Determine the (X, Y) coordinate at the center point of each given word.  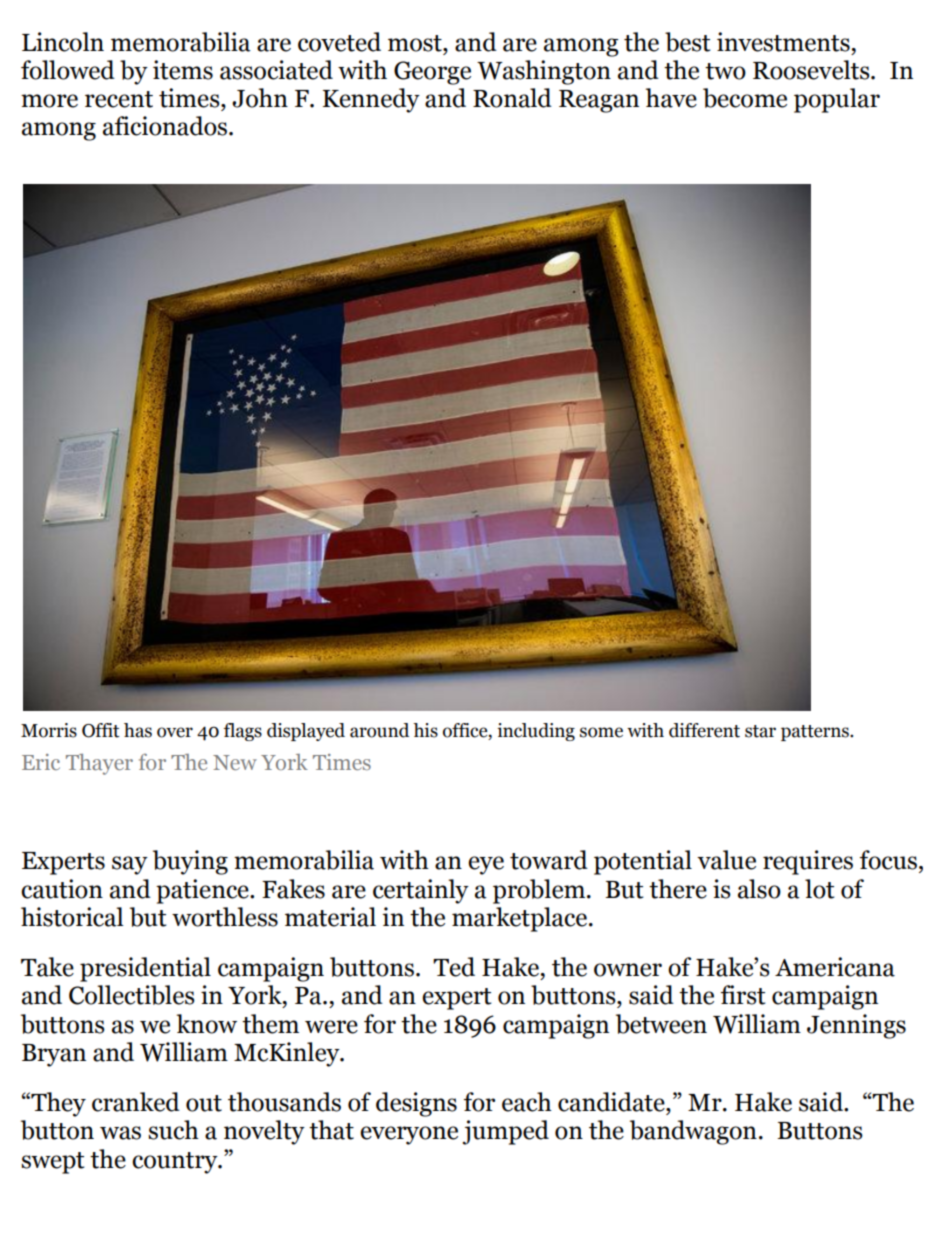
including (536, 732)
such (173, 1130)
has (138, 730)
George (432, 73)
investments (783, 42)
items (183, 70)
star (760, 731)
